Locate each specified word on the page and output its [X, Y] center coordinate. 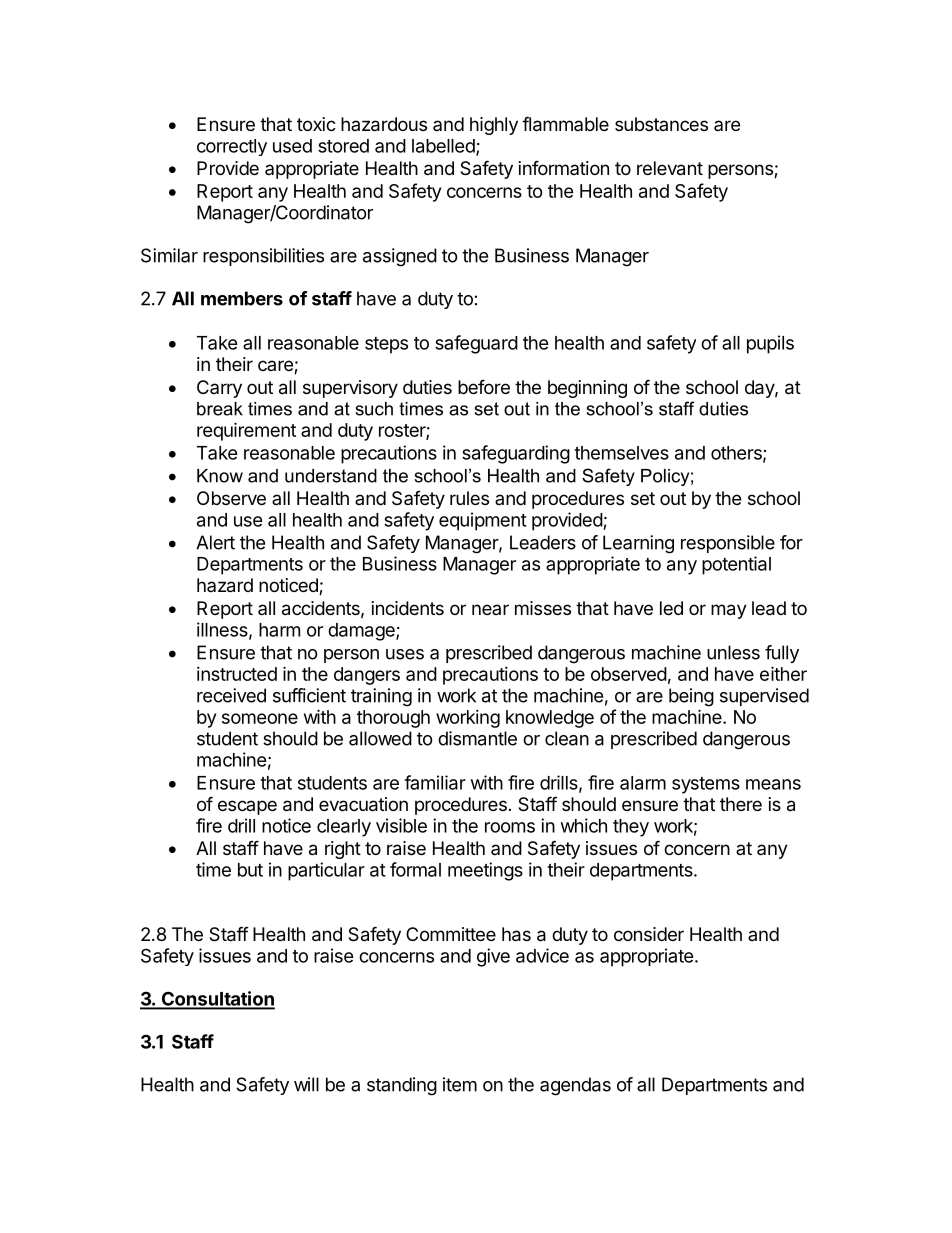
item [460, 1084]
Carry [219, 389]
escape [247, 807]
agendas [575, 1086]
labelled [444, 147]
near [490, 609]
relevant [670, 168]
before [484, 386]
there [741, 804]
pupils [770, 344]
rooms [510, 827]
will [306, 1084]
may [729, 611]
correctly [232, 147]
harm [279, 630]
